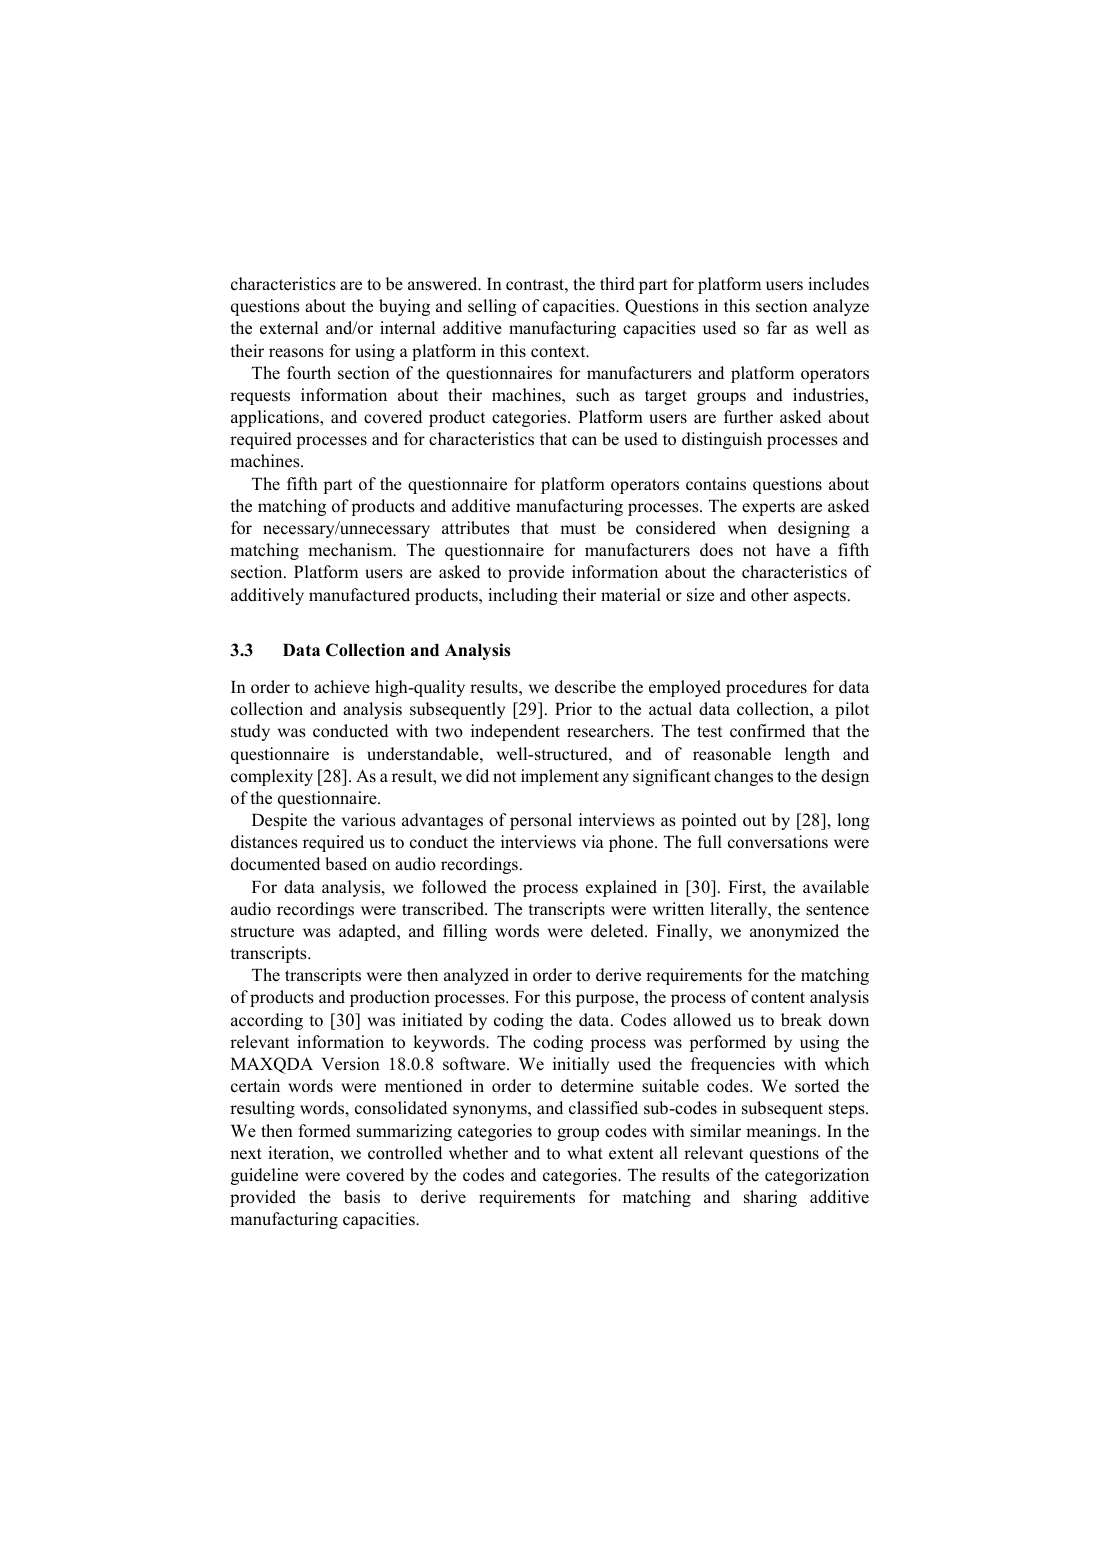 The width and height of the screenshot is (1100, 1556). I want to click on selling, so click(492, 307).
